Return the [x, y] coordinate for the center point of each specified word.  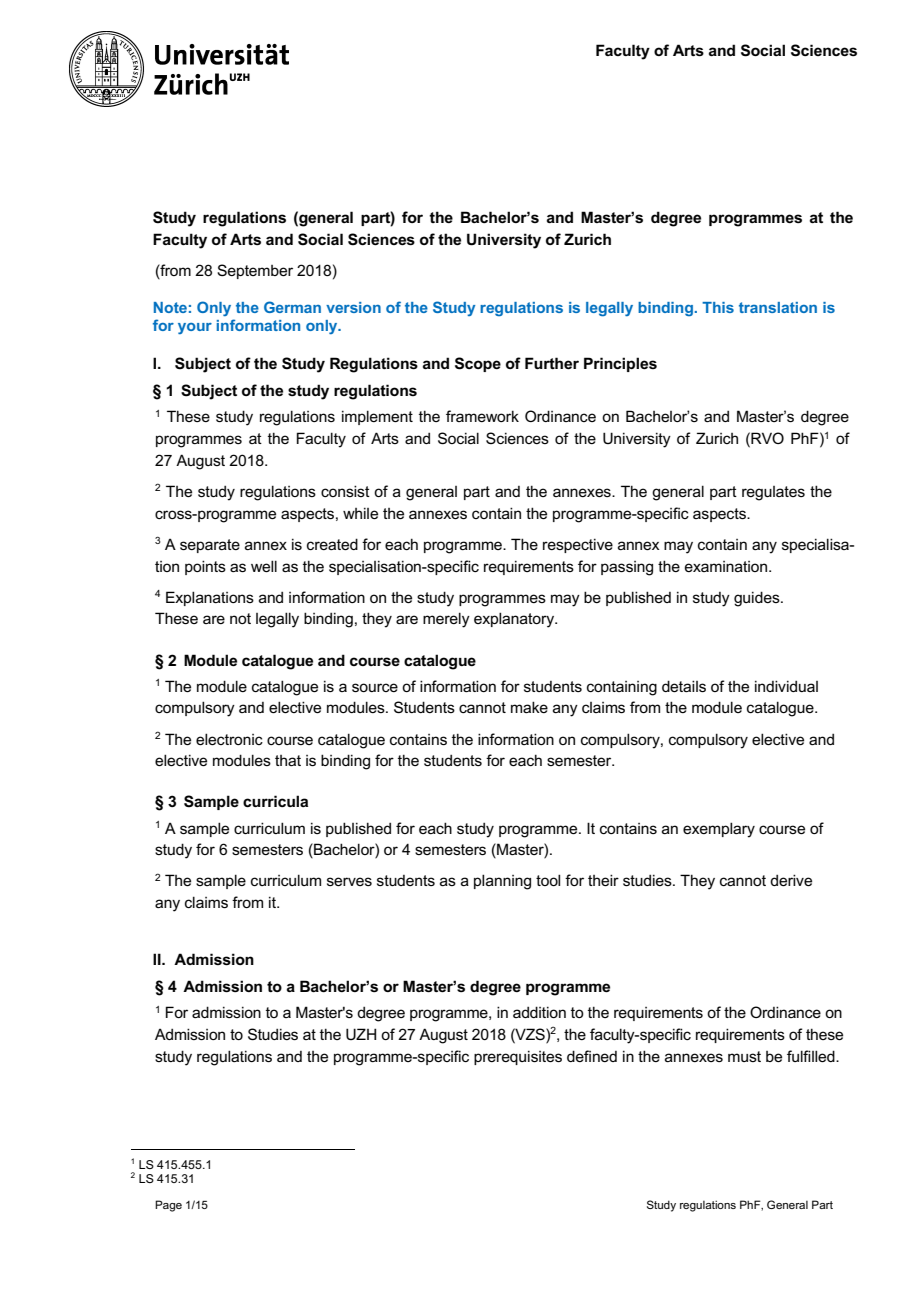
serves [349, 881]
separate [210, 546]
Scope [478, 364]
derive [791, 880]
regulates [773, 493]
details [684, 686]
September [255, 271]
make [529, 707]
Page [168, 1206]
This [718, 307]
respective [578, 545]
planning [502, 882]
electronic [229, 739]
